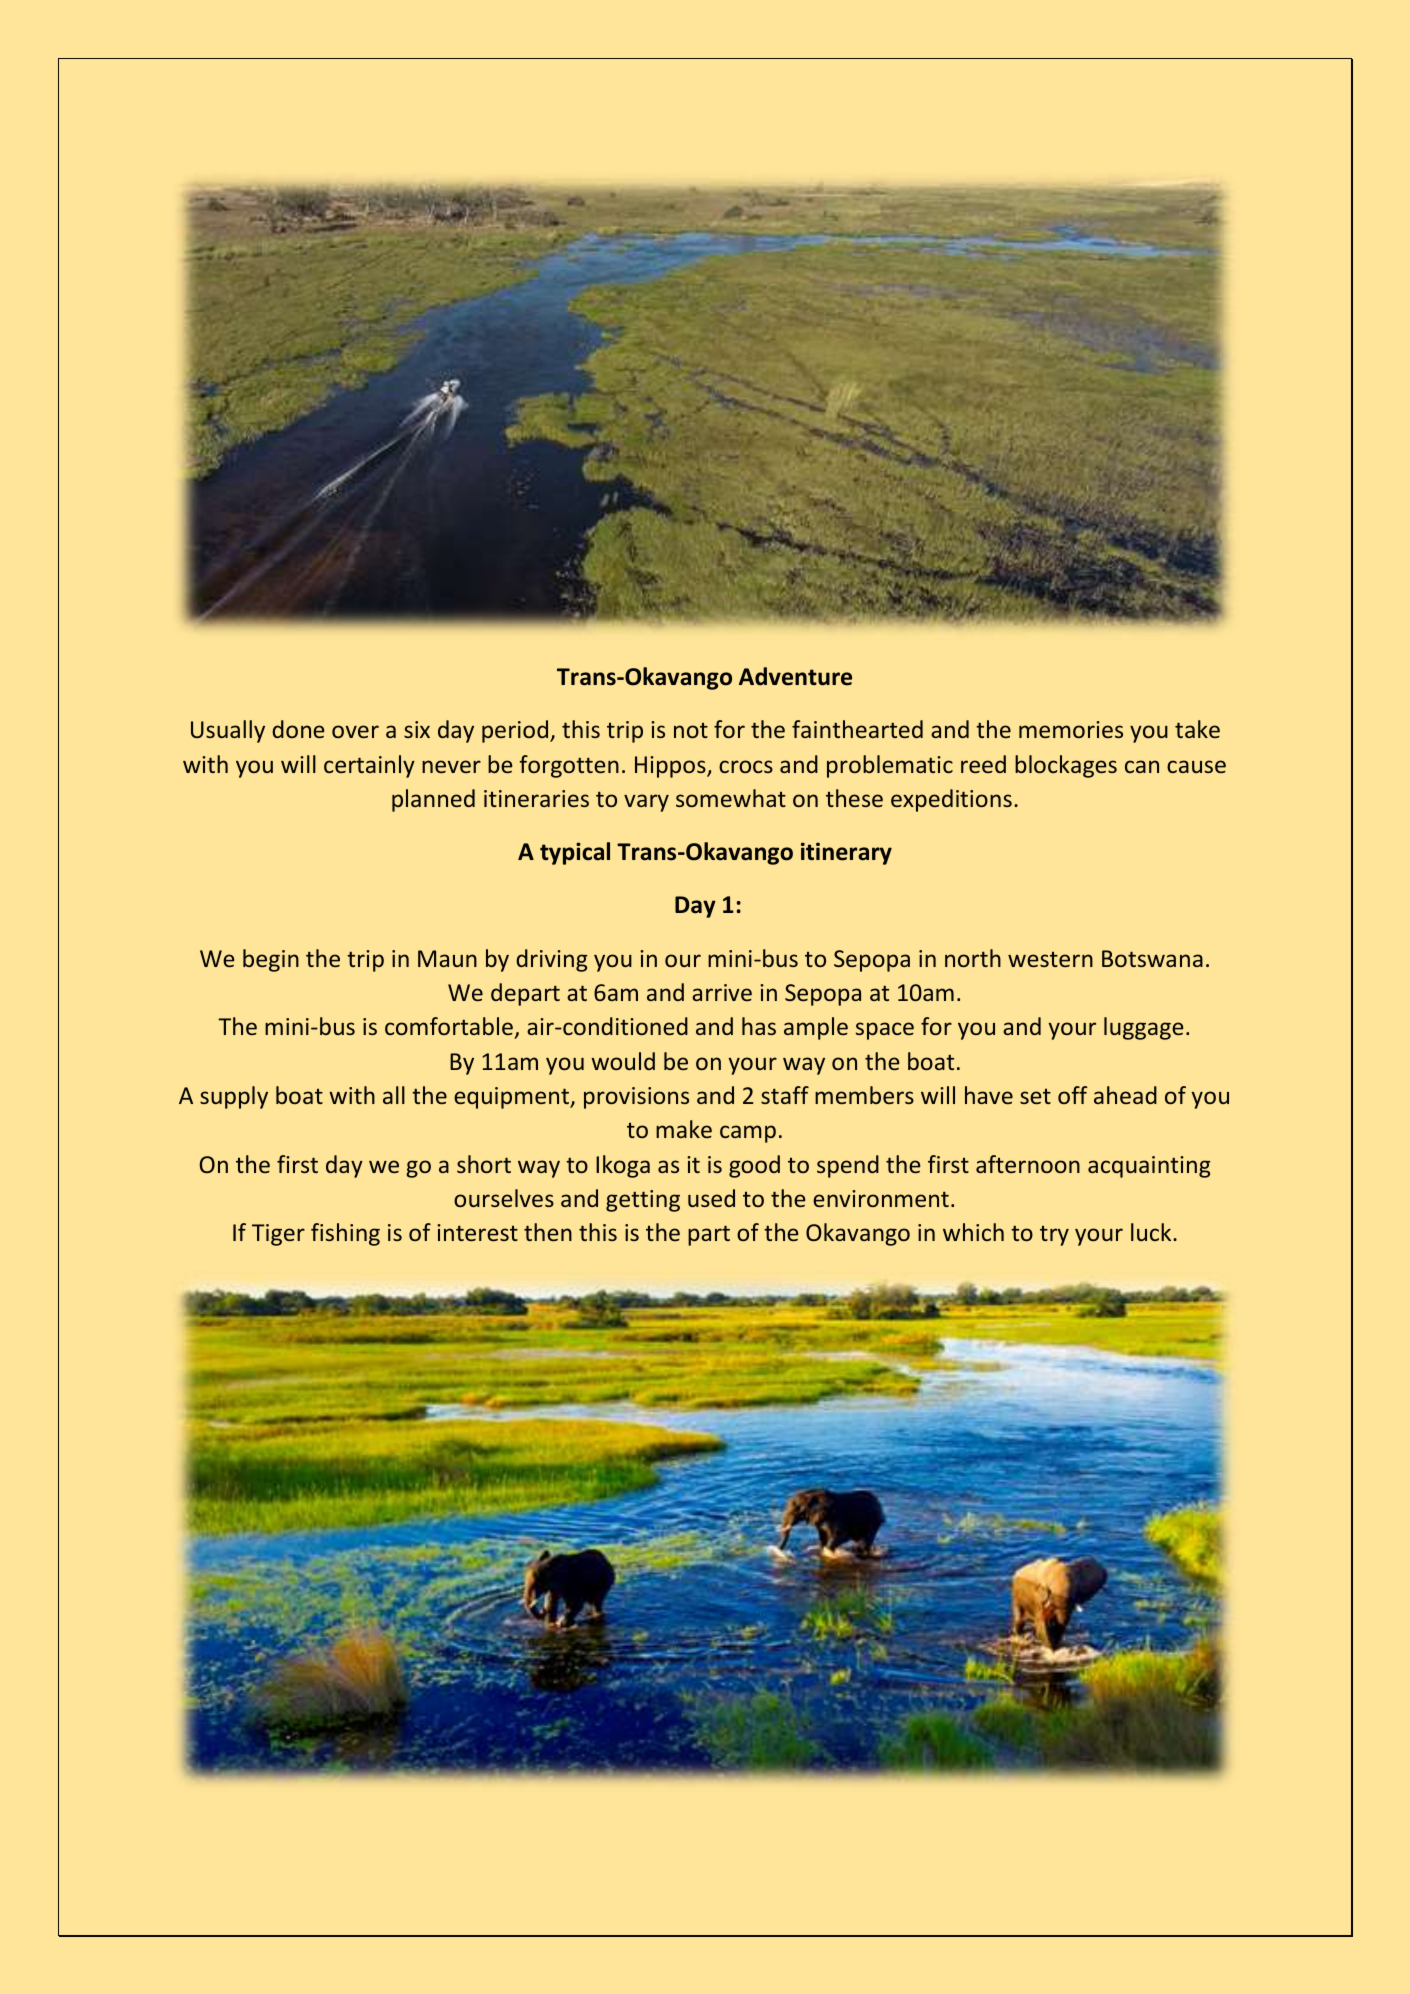 The height and width of the image is (1994, 1410). I want to click on comfortable, so click(449, 1026).
